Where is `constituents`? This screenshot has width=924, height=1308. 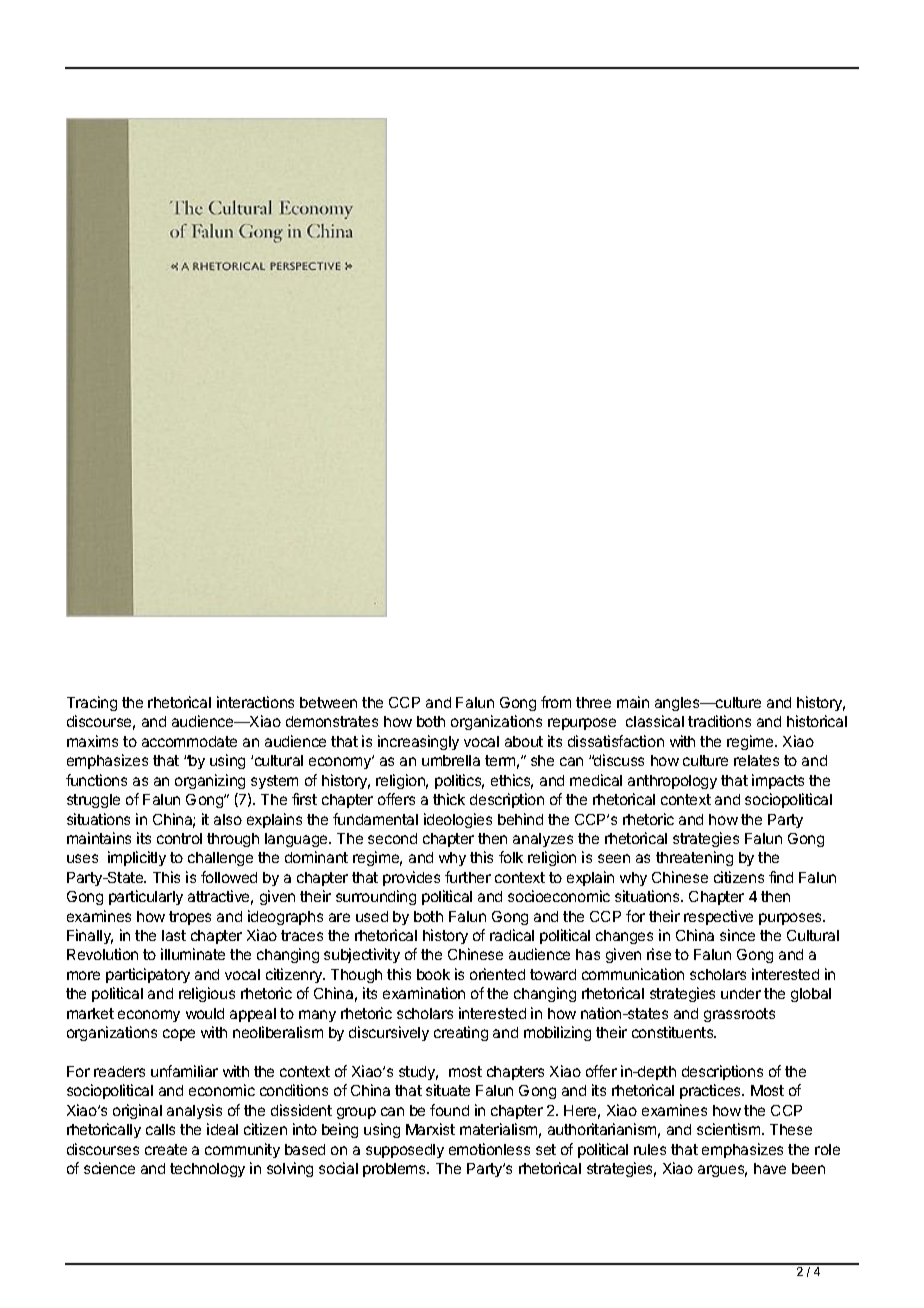 constituents is located at coordinates (674, 1032).
